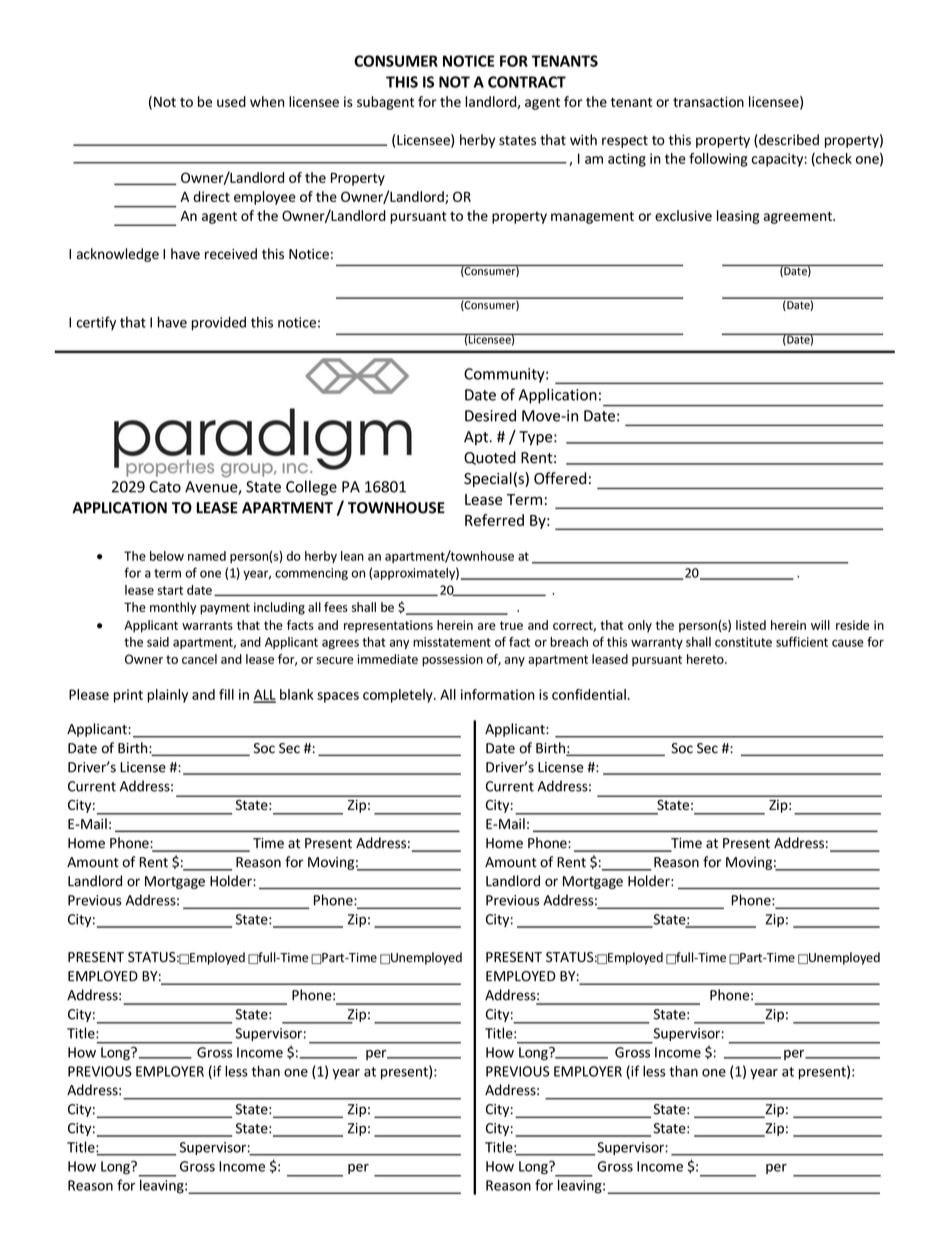  Describe the element at coordinates (219, 323) in the document. I see `provided` at that location.
